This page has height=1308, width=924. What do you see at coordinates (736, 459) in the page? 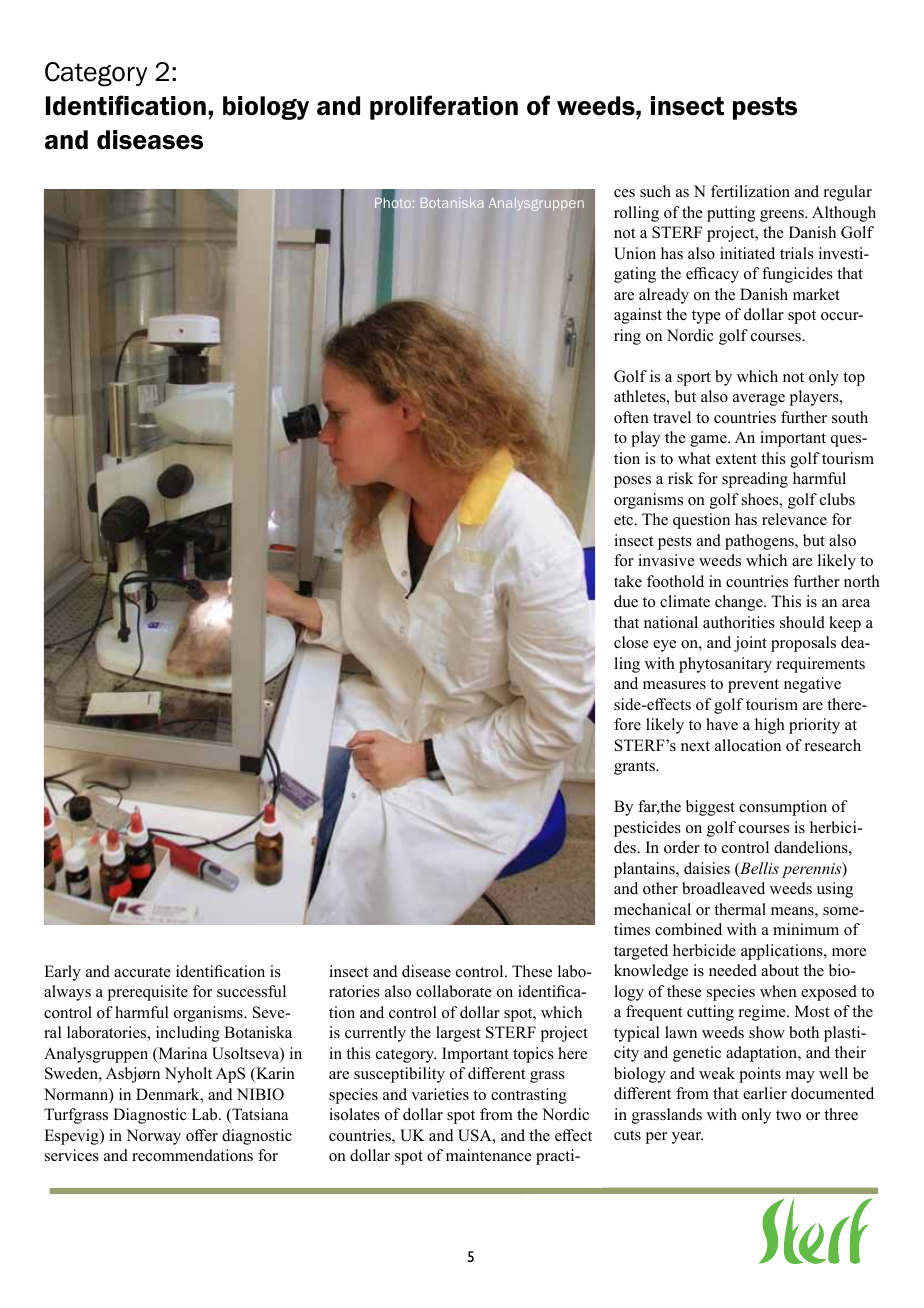
I see `extent` at bounding box center [736, 459].
